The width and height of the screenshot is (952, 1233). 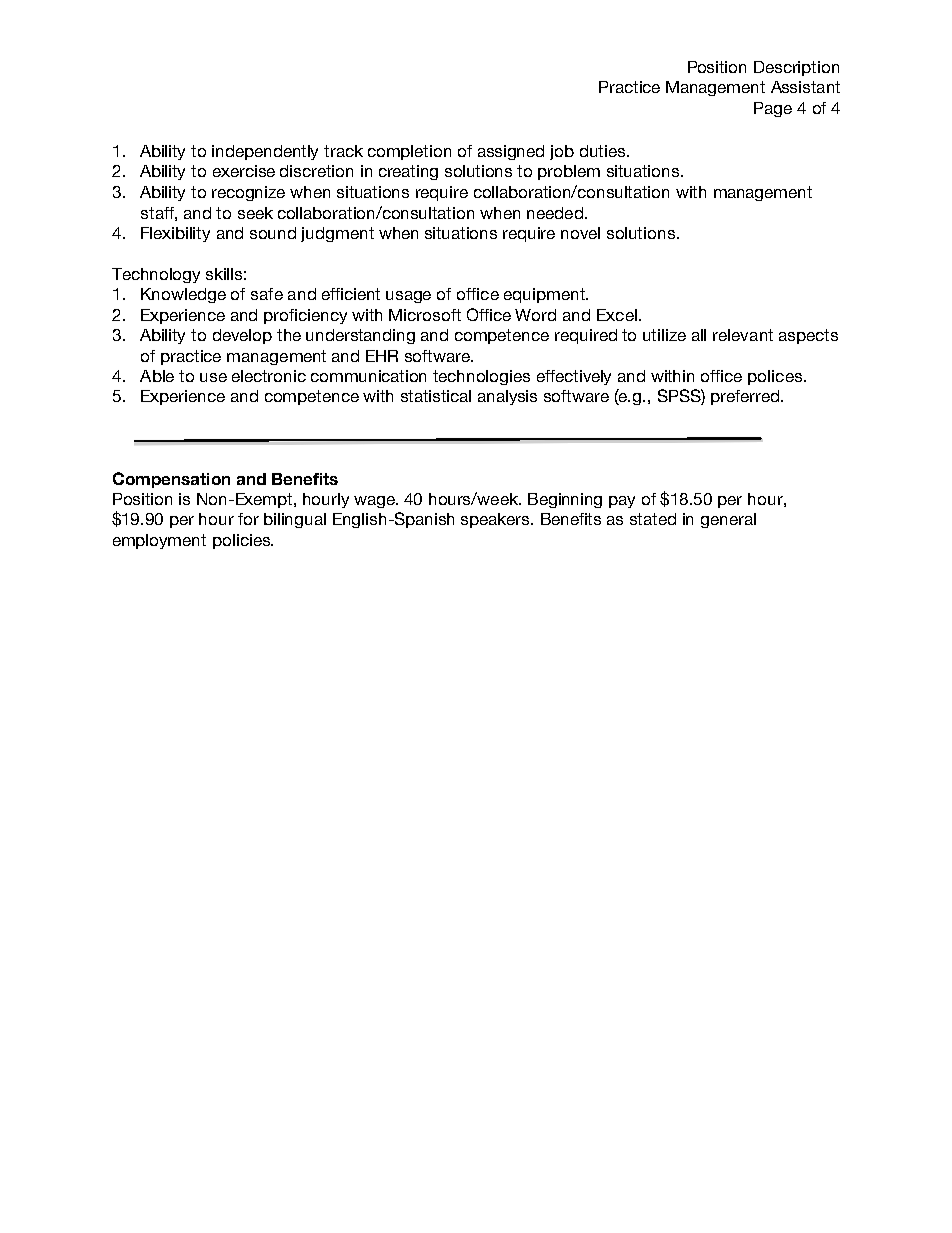 I want to click on assigned, so click(x=511, y=152).
